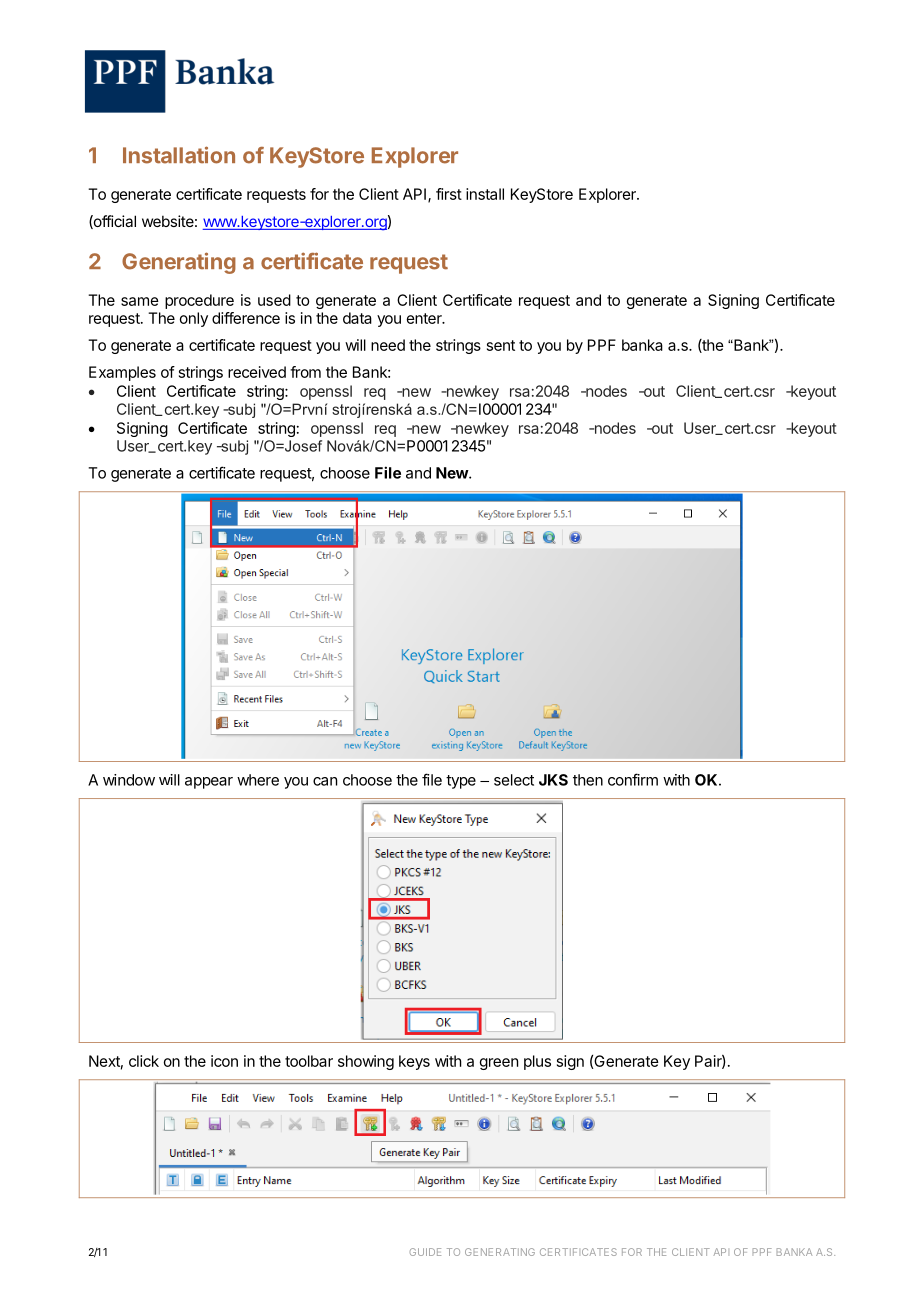 The image size is (924, 1308). What do you see at coordinates (122, 373) in the screenshot?
I see `Examples` at bounding box center [122, 373].
